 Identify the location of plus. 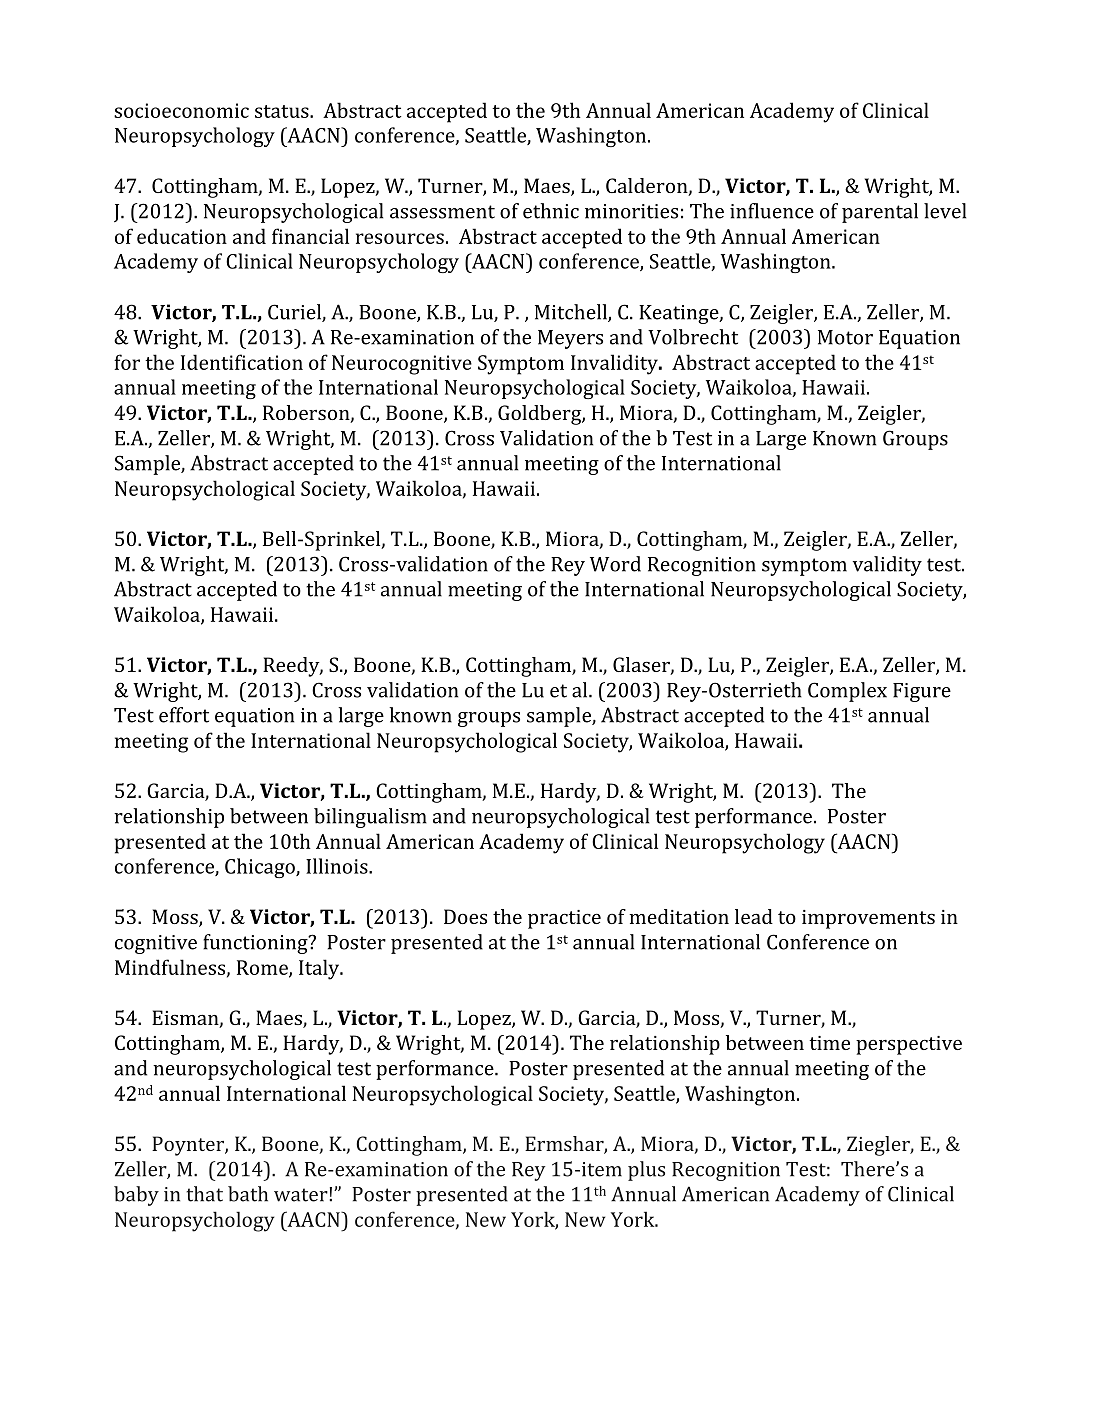
(646, 1171).
